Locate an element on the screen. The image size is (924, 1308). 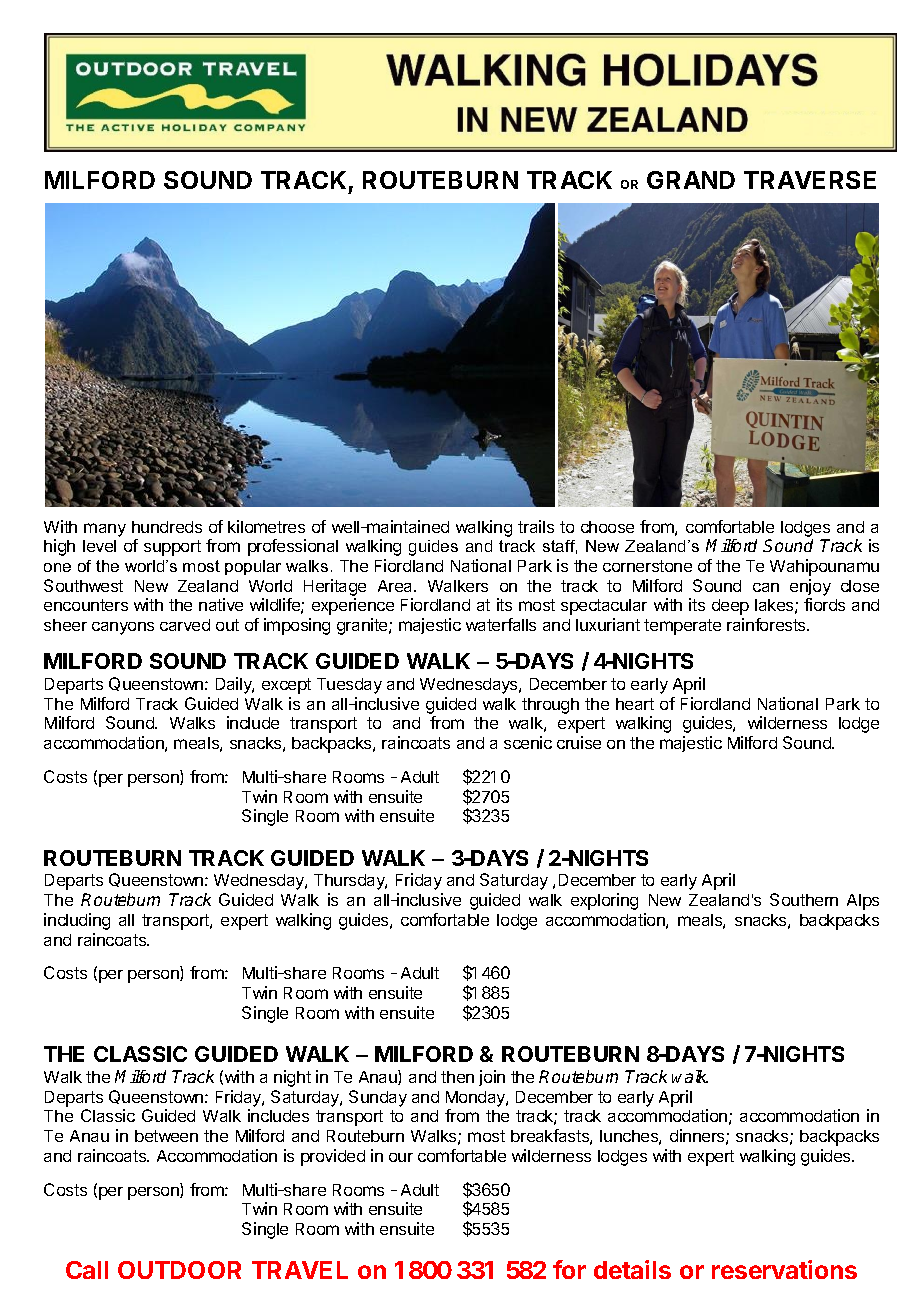
GRAND is located at coordinates (691, 180).
